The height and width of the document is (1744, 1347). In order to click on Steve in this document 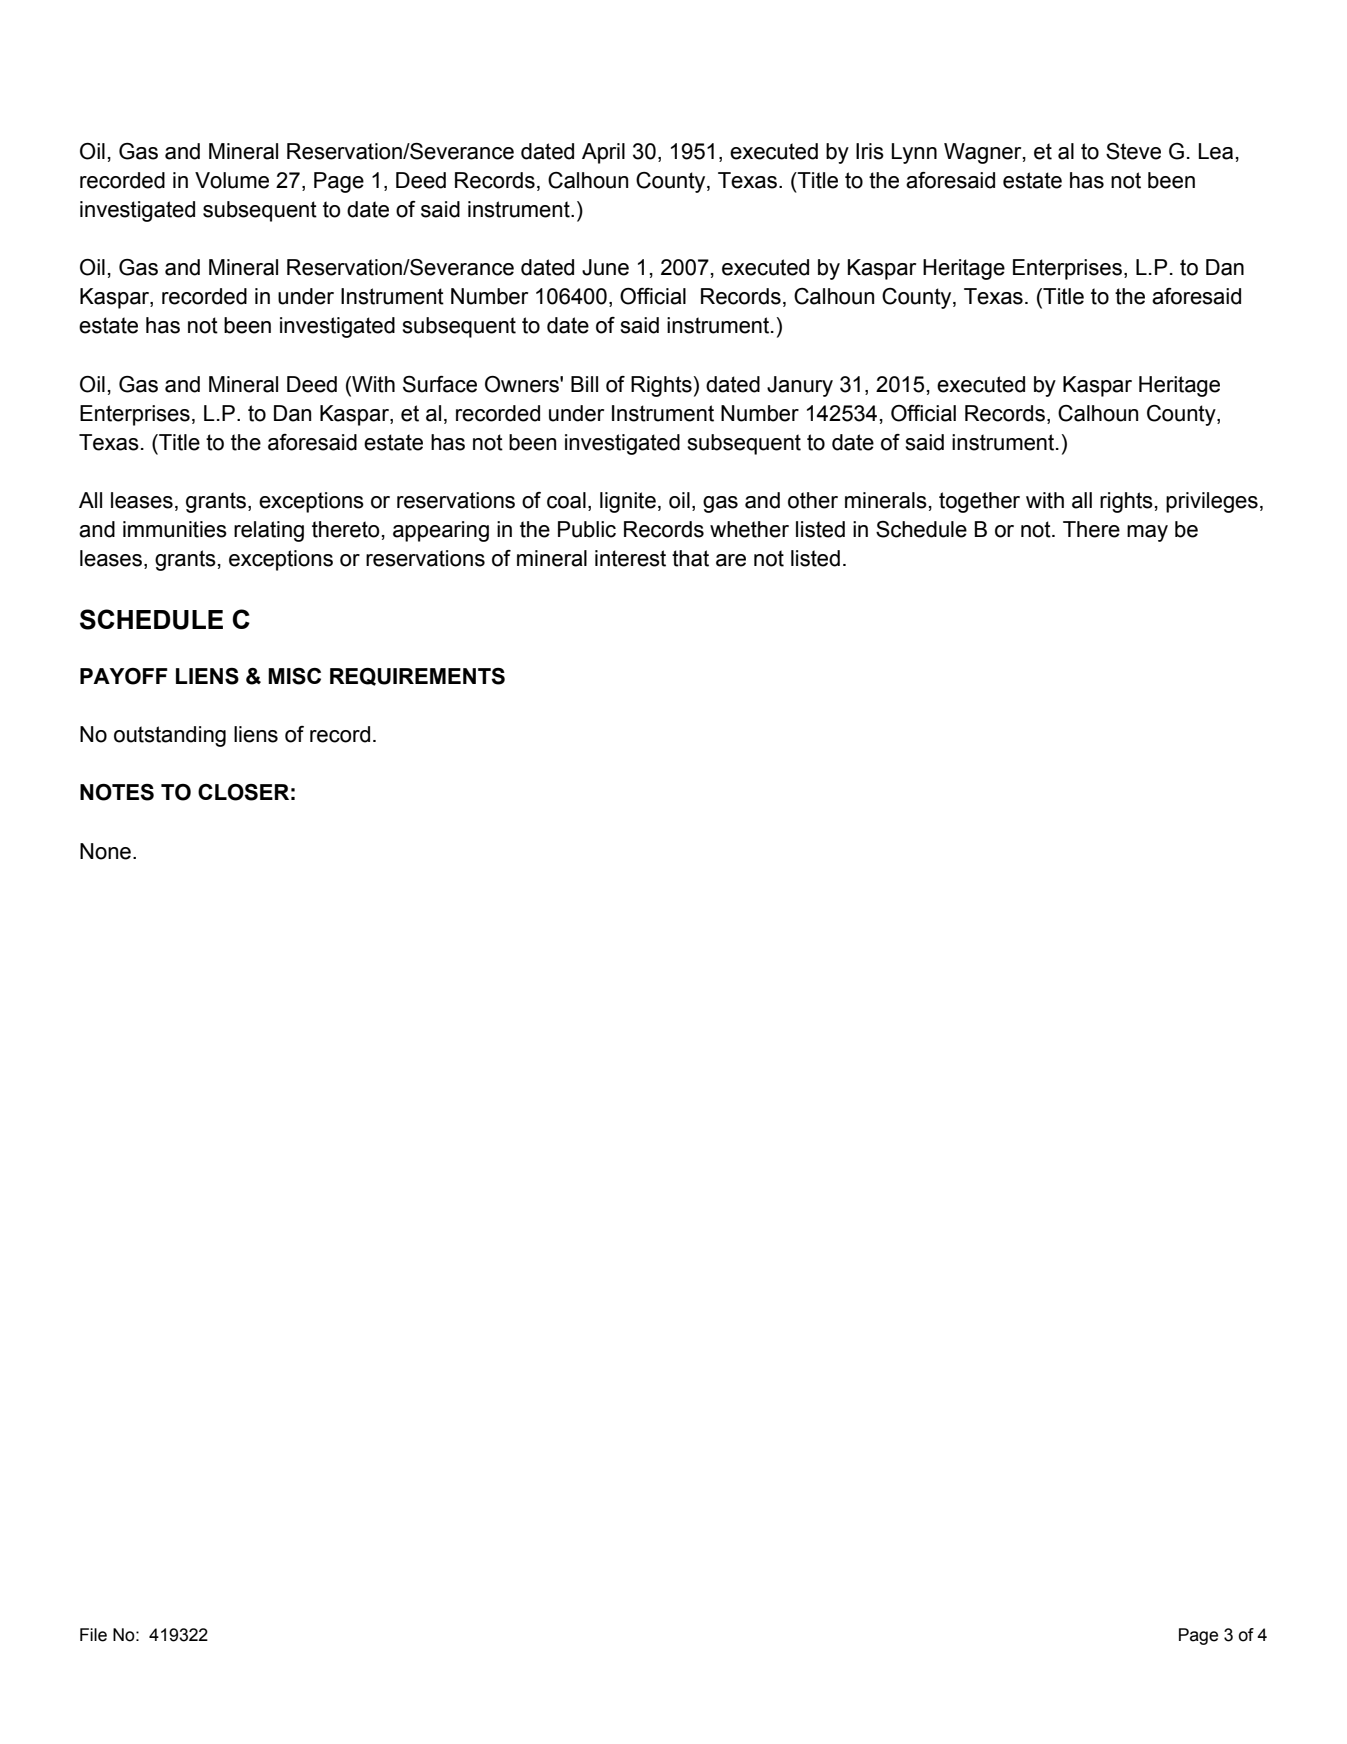, I will do `click(1133, 151)`.
